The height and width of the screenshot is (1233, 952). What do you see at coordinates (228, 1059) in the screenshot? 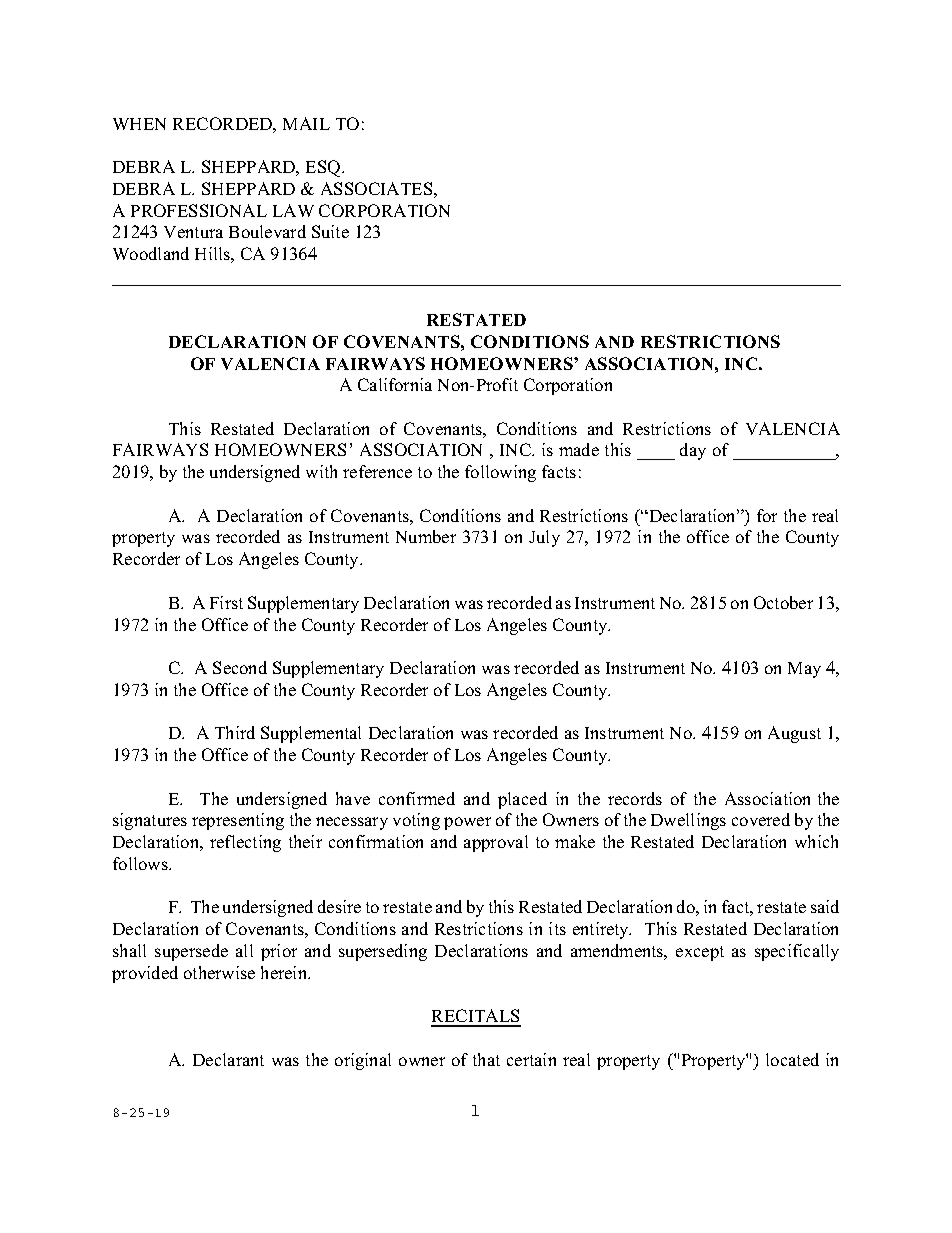
I see `Declarant` at bounding box center [228, 1059].
